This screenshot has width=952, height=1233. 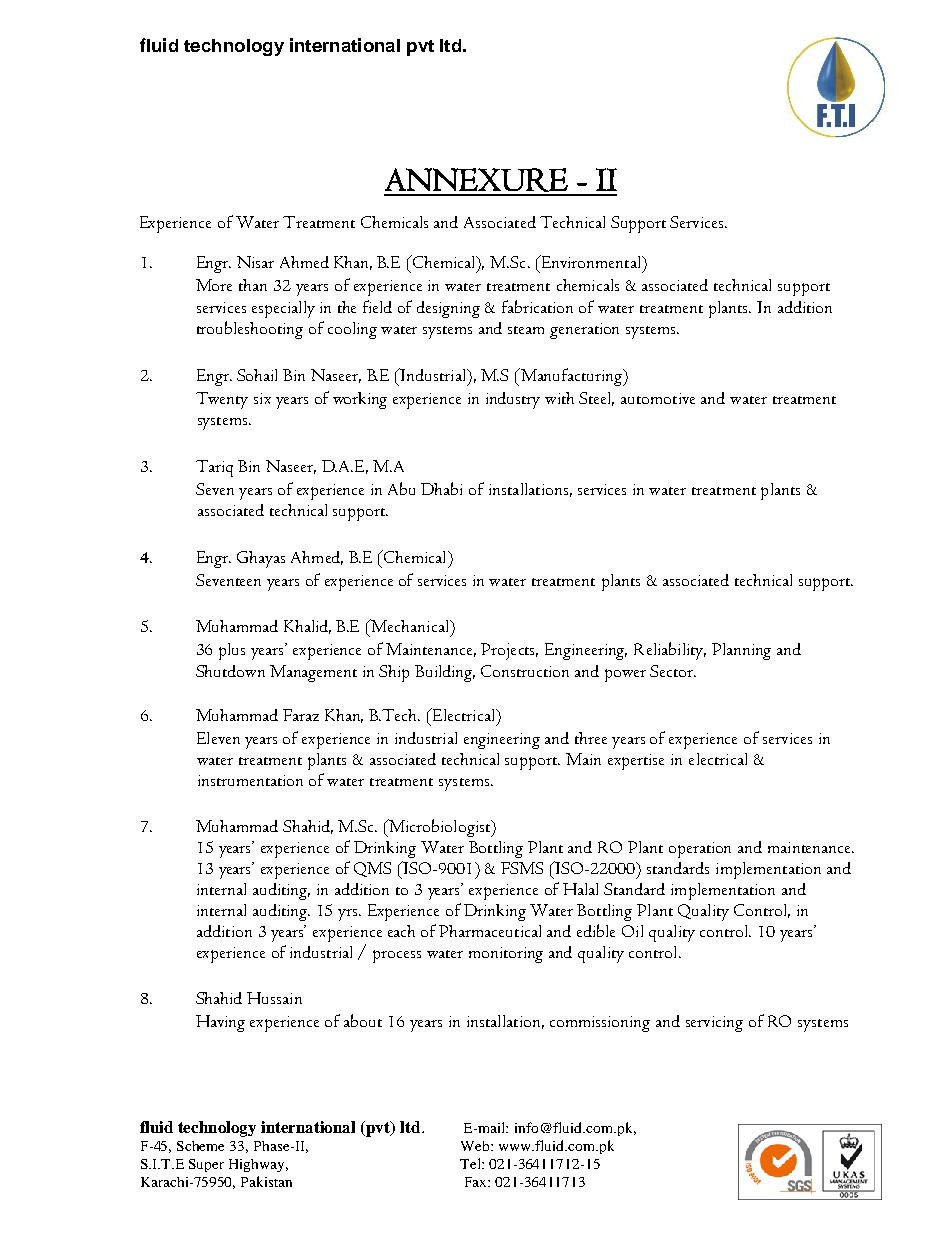 What do you see at coordinates (714, 1024) in the screenshot?
I see `servicing` at bounding box center [714, 1024].
